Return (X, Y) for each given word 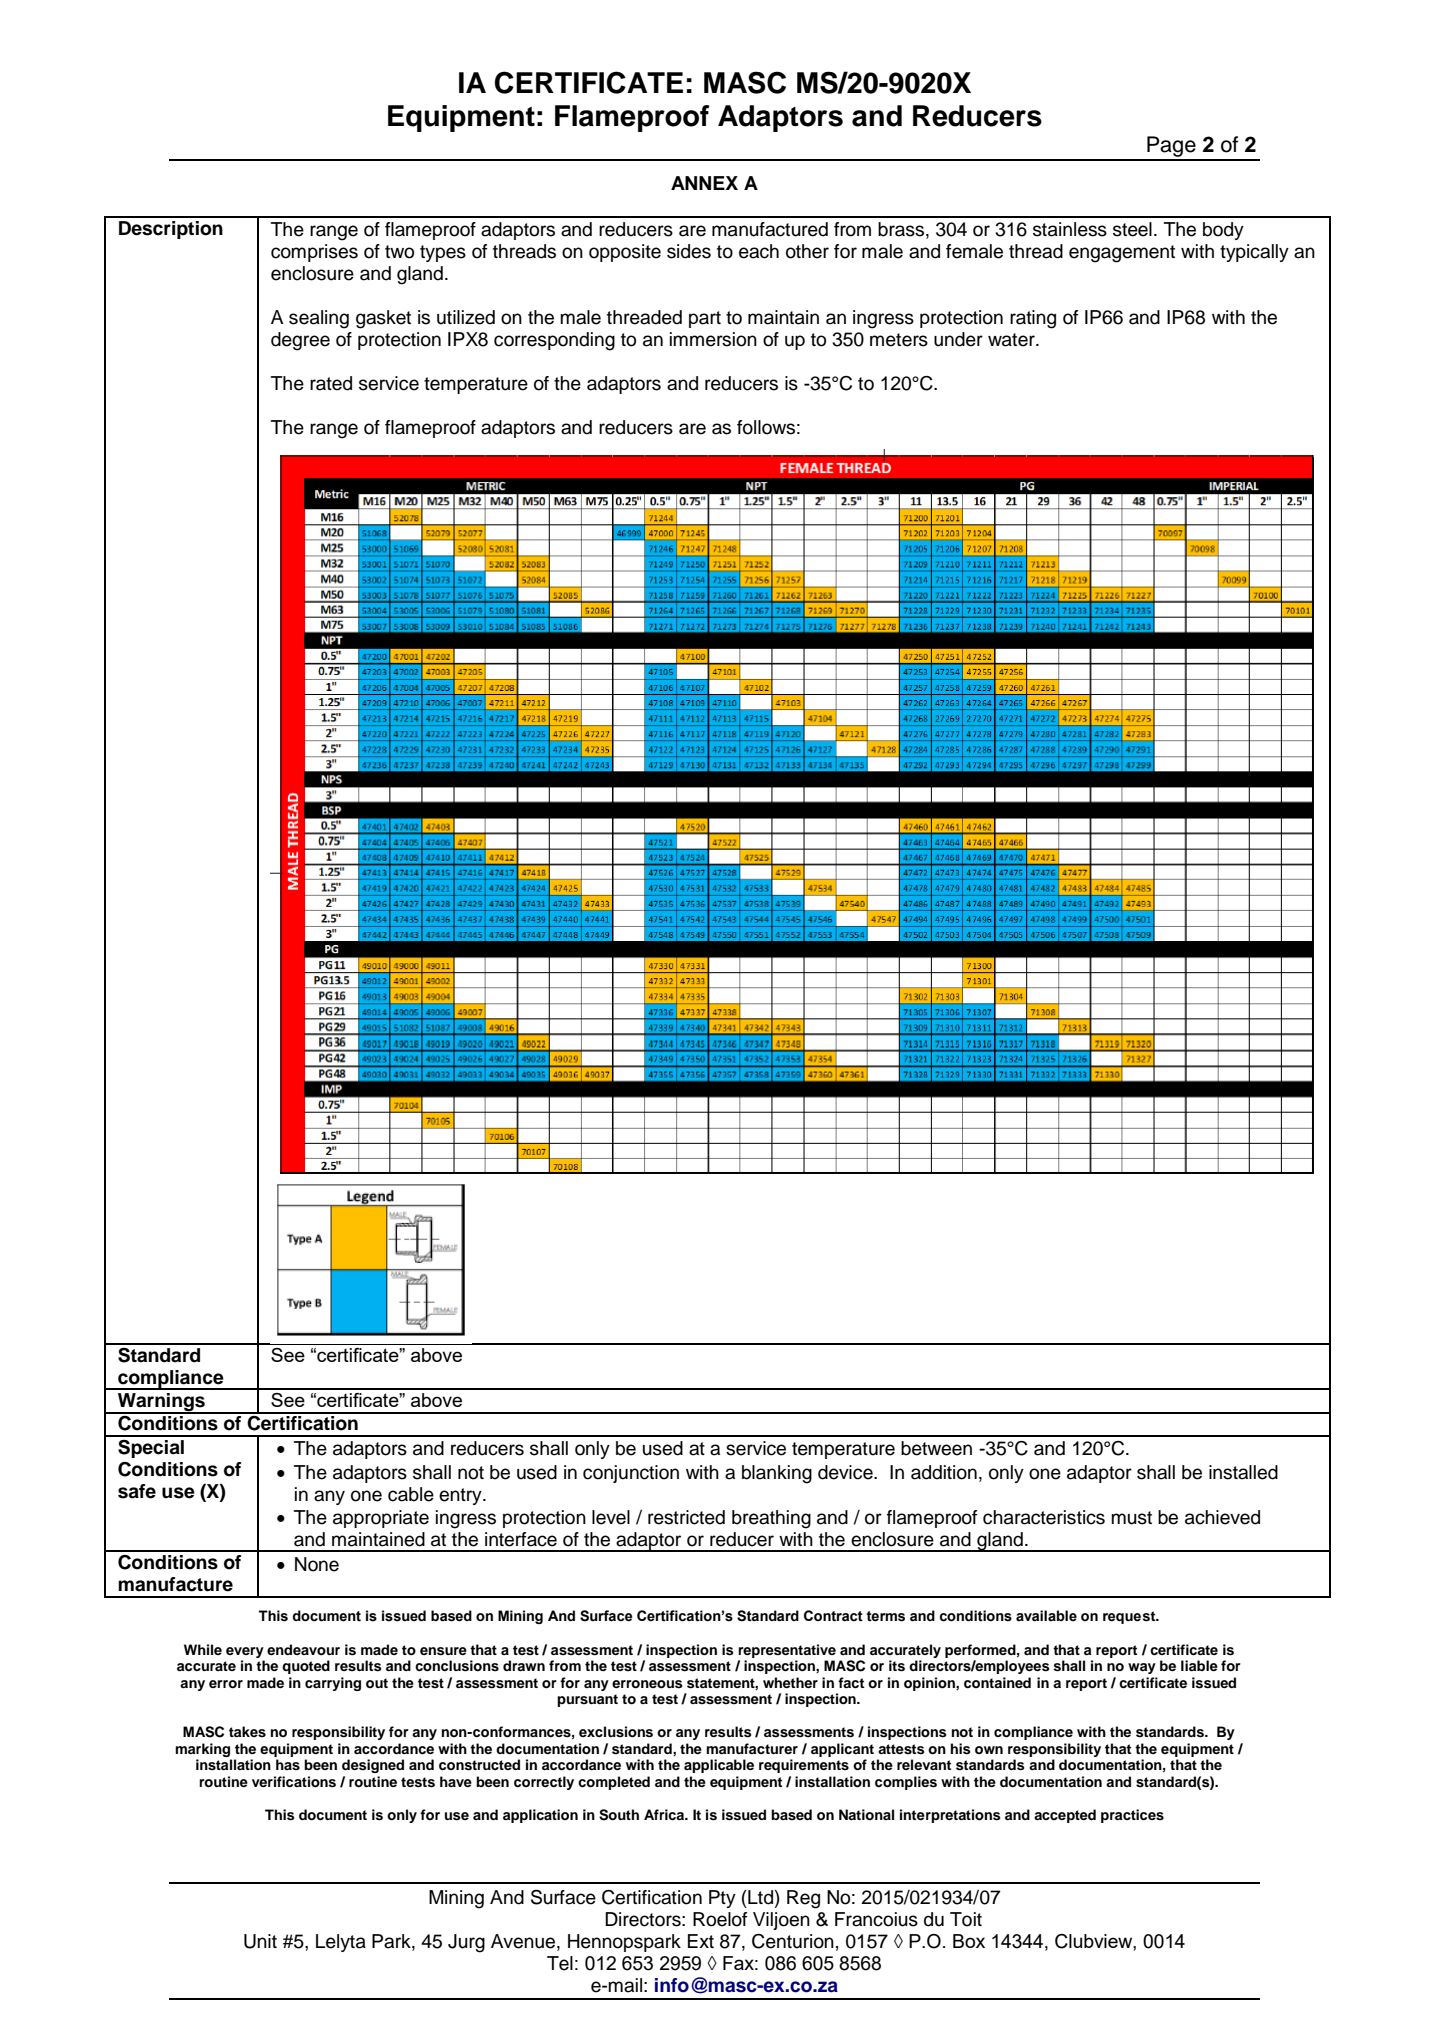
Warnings (161, 1403)
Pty (722, 1899)
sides (689, 251)
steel (1132, 229)
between (936, 1448)
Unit (260, 1941)
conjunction (631, 1474)
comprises (314, 253)
